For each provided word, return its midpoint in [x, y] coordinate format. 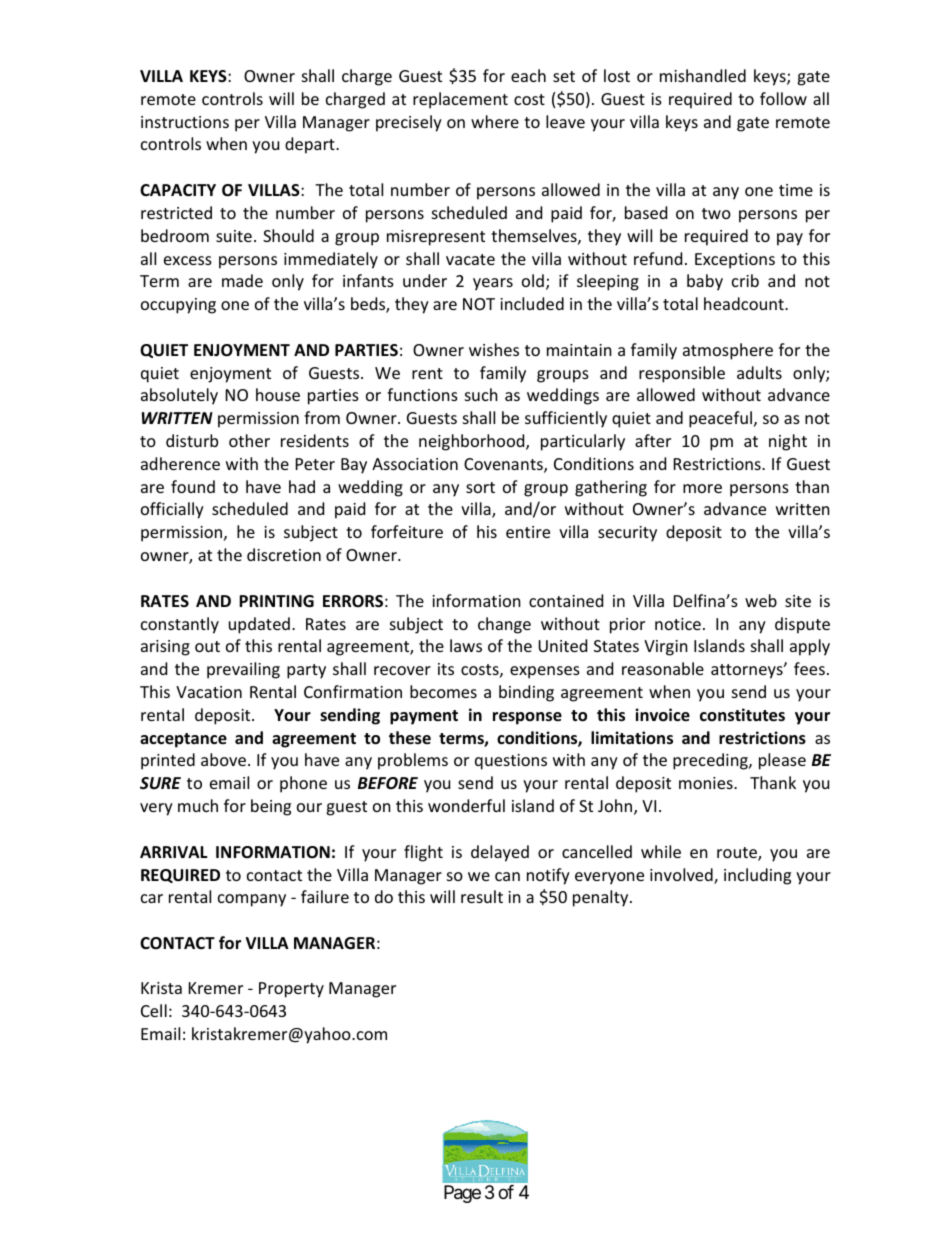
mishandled [703, 75]
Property [291, 990]
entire [528, 532]
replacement [460, 100]
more [702, 488]
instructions [185, 122]
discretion [284, 554]
